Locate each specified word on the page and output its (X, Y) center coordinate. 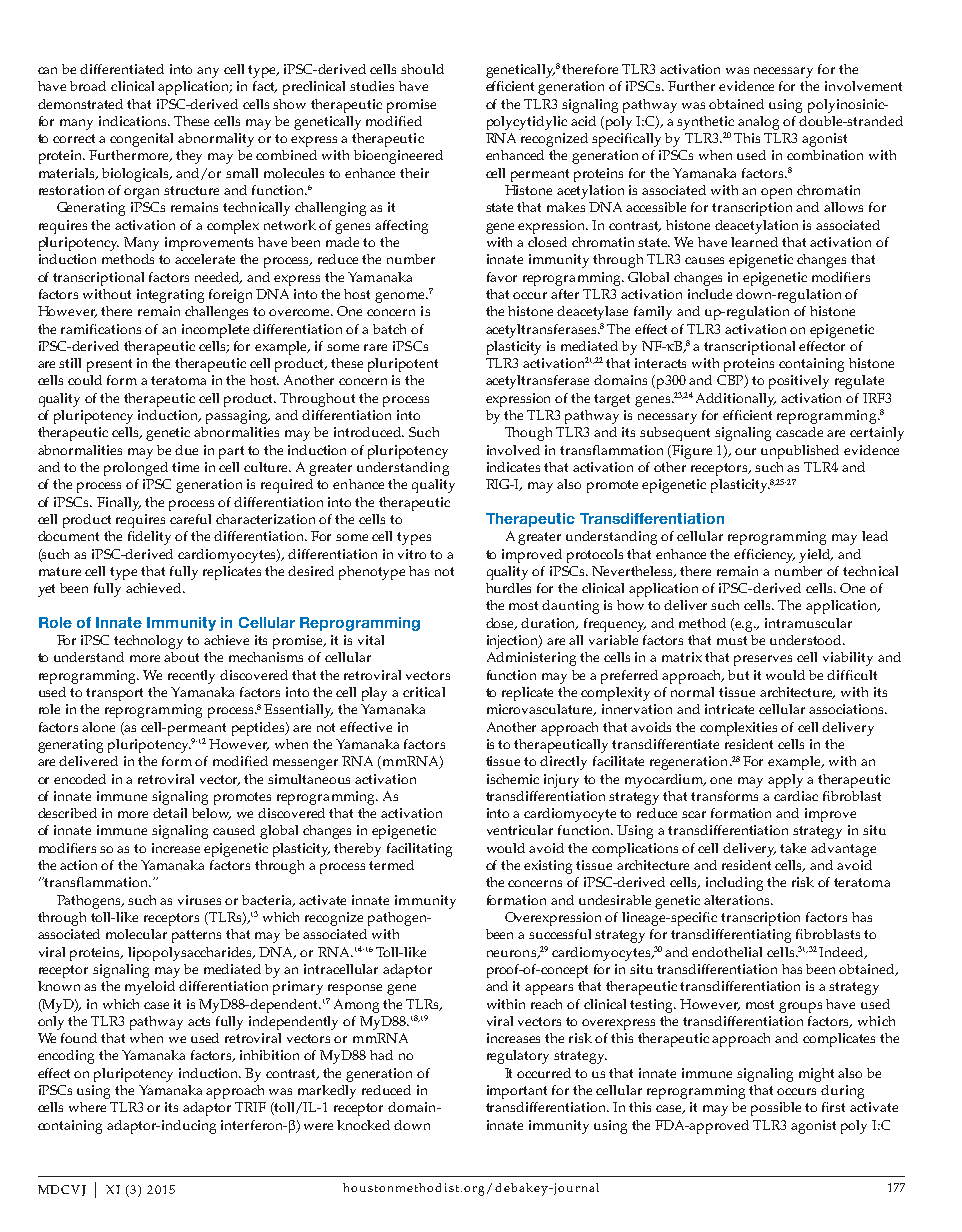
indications (134, 121)
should (422, 69)
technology (148, 642)
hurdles (508, 588)
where (87, 1107)
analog (758, 123)
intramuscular (808, 623)
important (517, 1092)
